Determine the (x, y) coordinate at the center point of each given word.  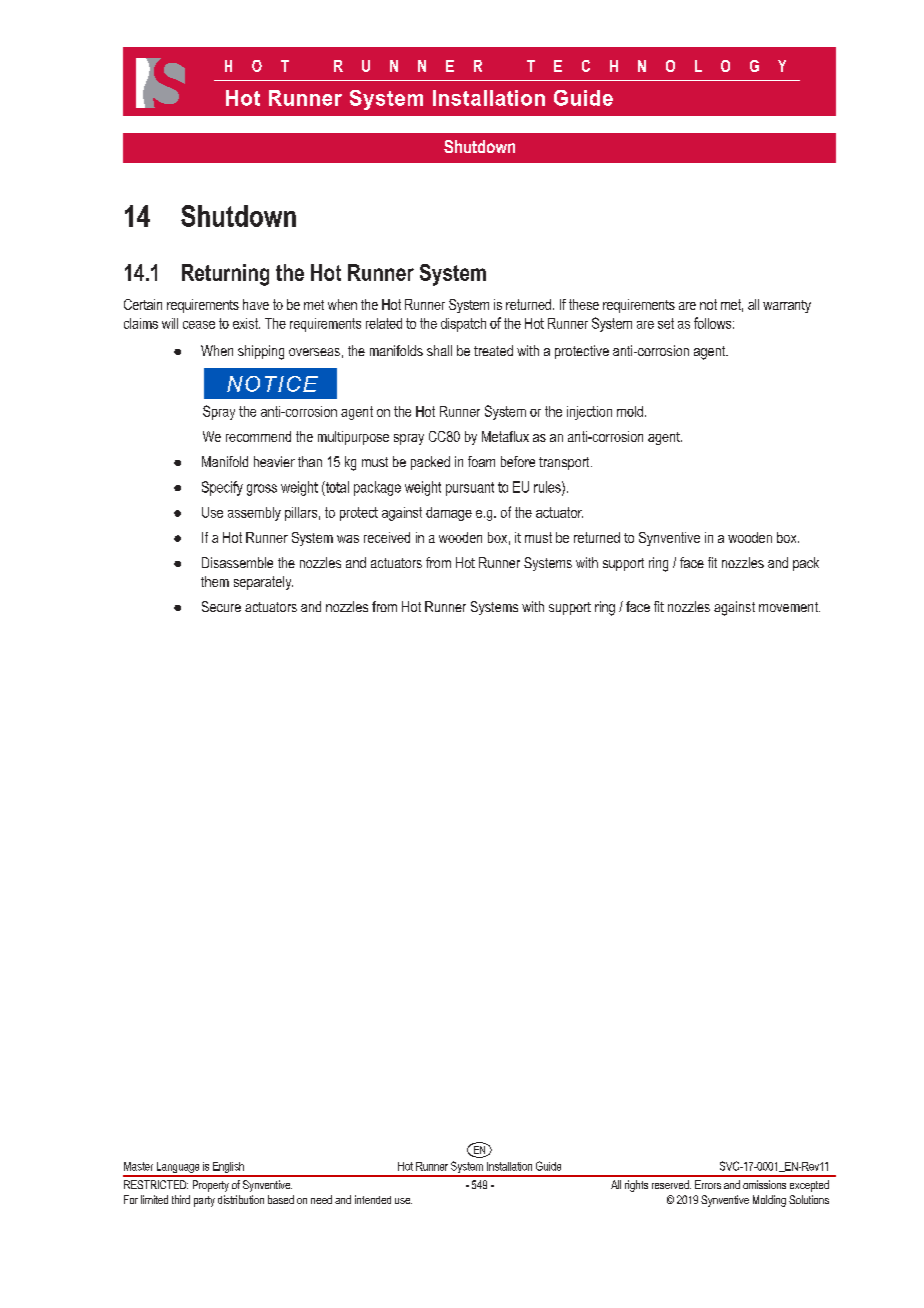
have (256, 304)
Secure (221, 606)
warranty (787, 306)
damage (449, 514)
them (215, 581)
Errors (708, 1184)
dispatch (463, 325)
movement (789, 607)
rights (636, 1186)
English (228, 1169)
